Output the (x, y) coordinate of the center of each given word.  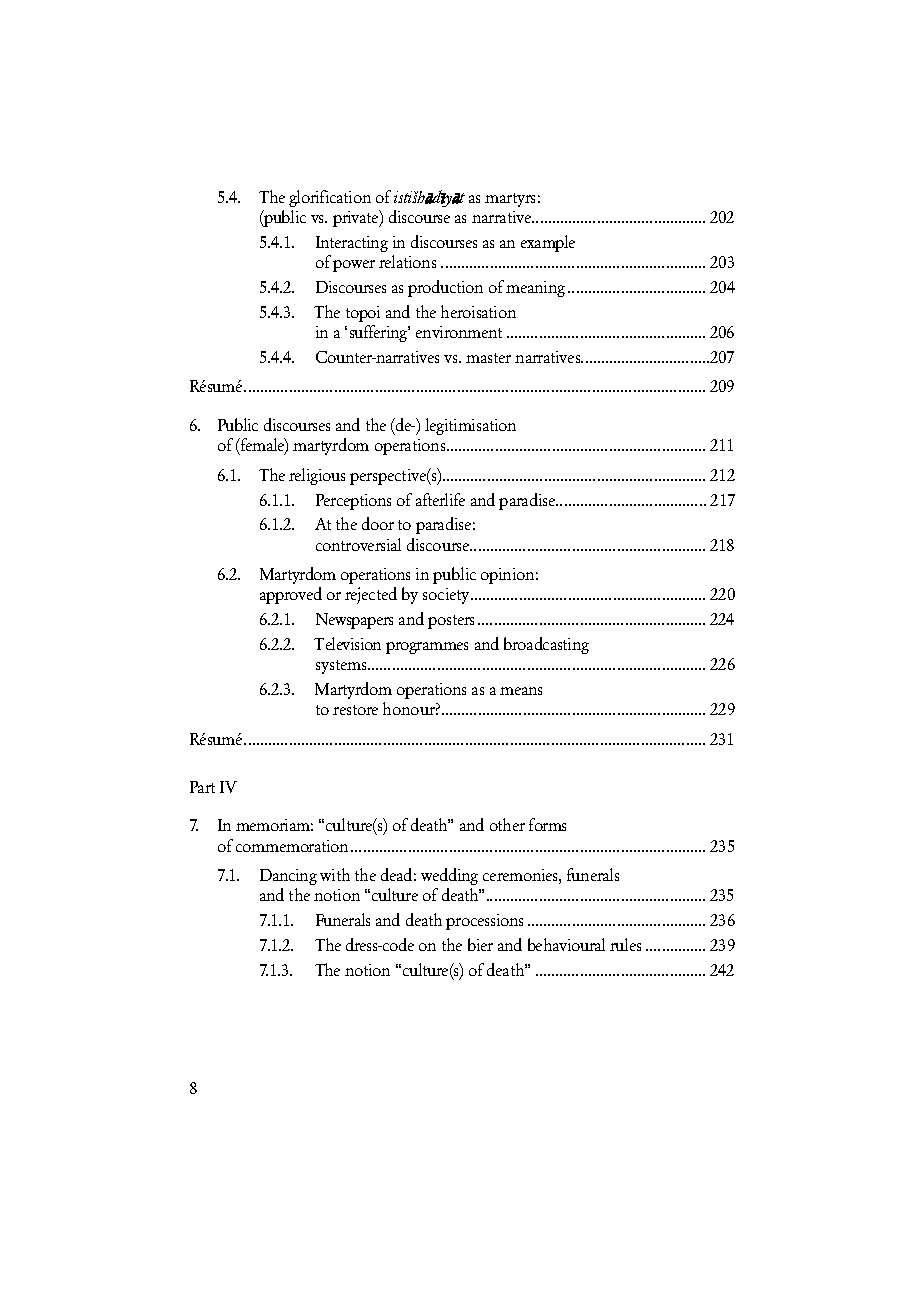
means (521, 691)
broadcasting (546, 645)
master (488, 358)
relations (407, 261)
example (548, 243)
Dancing (288, 877)
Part (202, 787)
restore (355, 710)
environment (459, 332)
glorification (330, 198)
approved (291, 595)
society (448, 596)
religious (317, 476)
